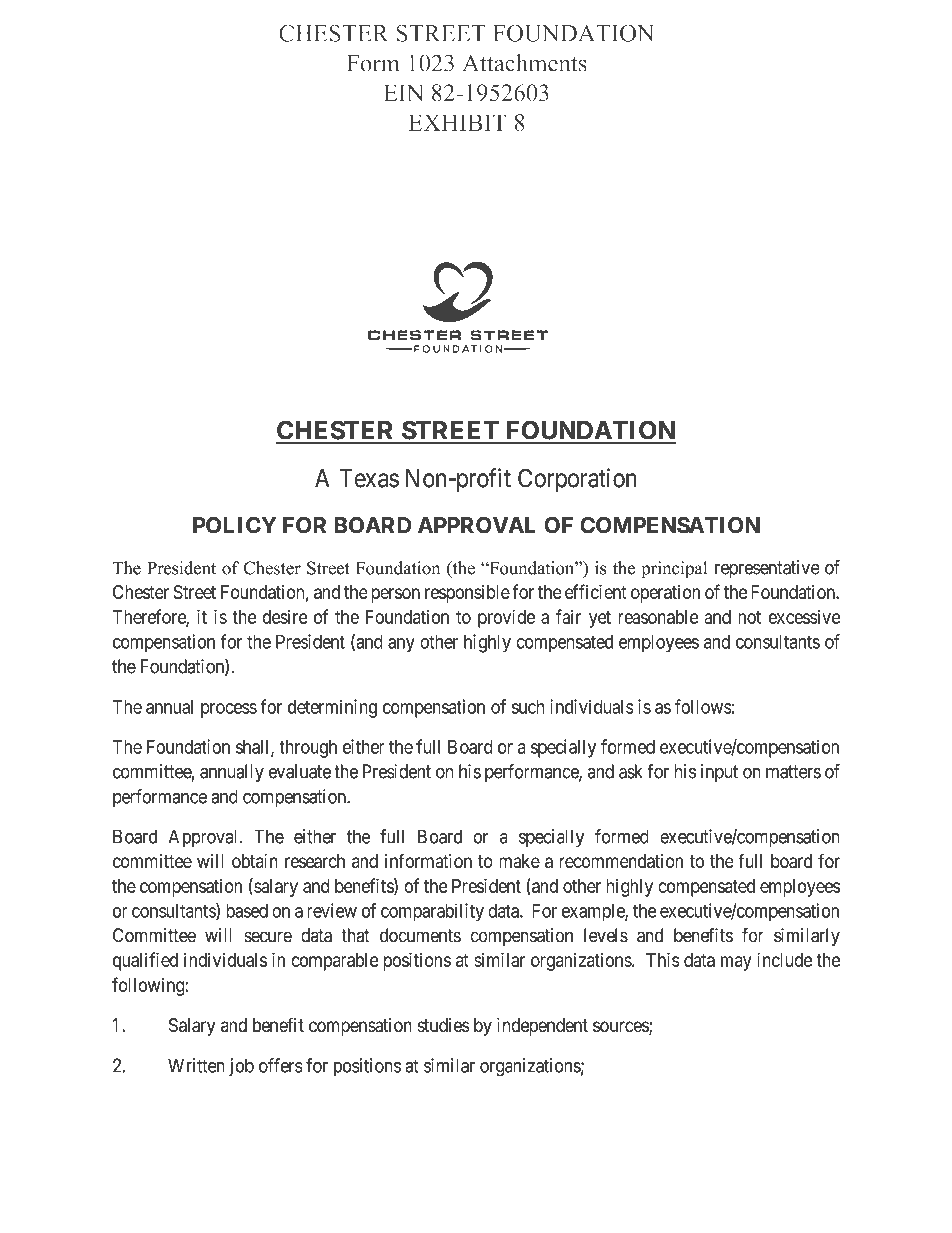  I want to click on studies, so click(444, 1025).
